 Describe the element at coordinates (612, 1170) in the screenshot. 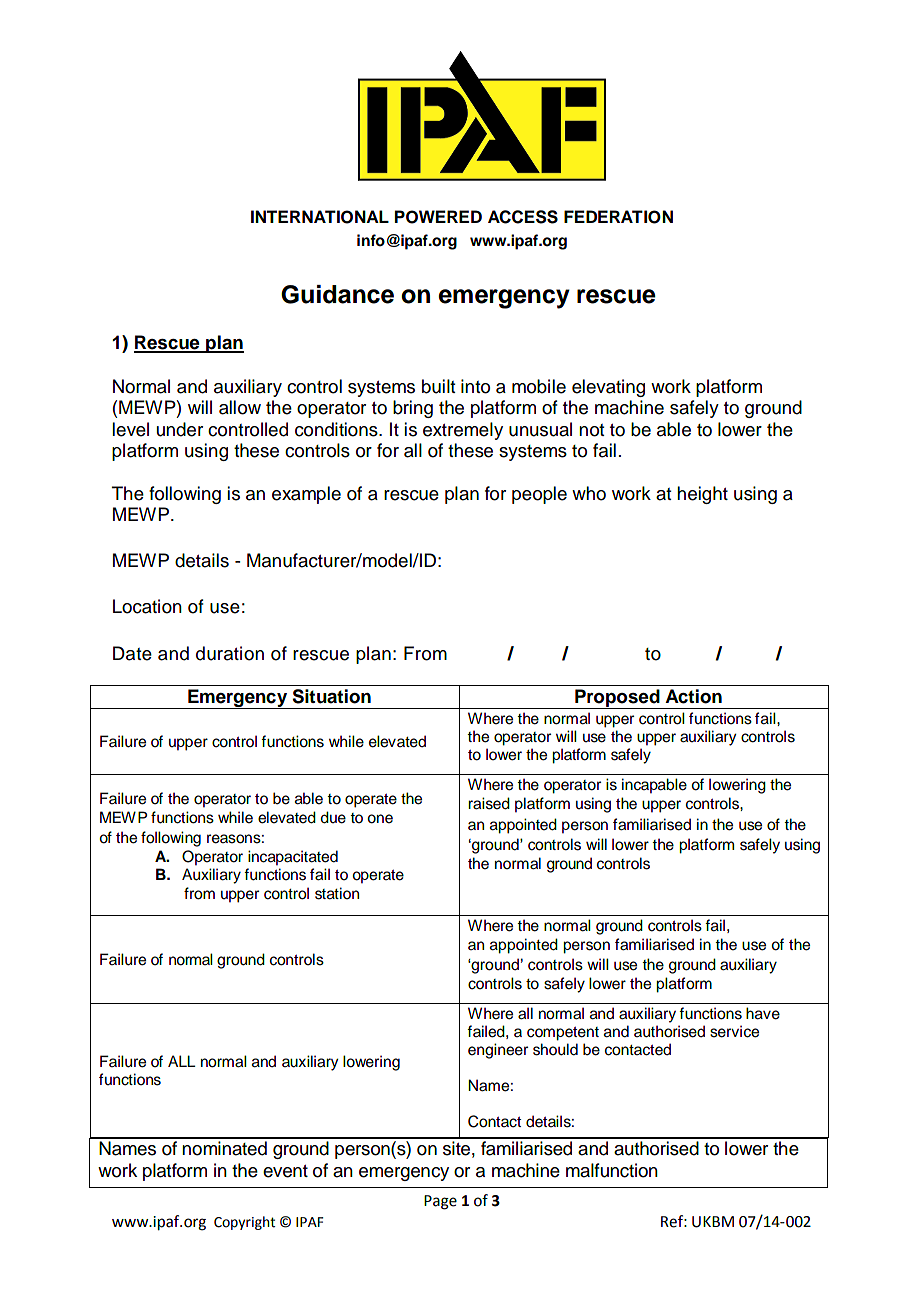

I see `malfunction` at that location.
